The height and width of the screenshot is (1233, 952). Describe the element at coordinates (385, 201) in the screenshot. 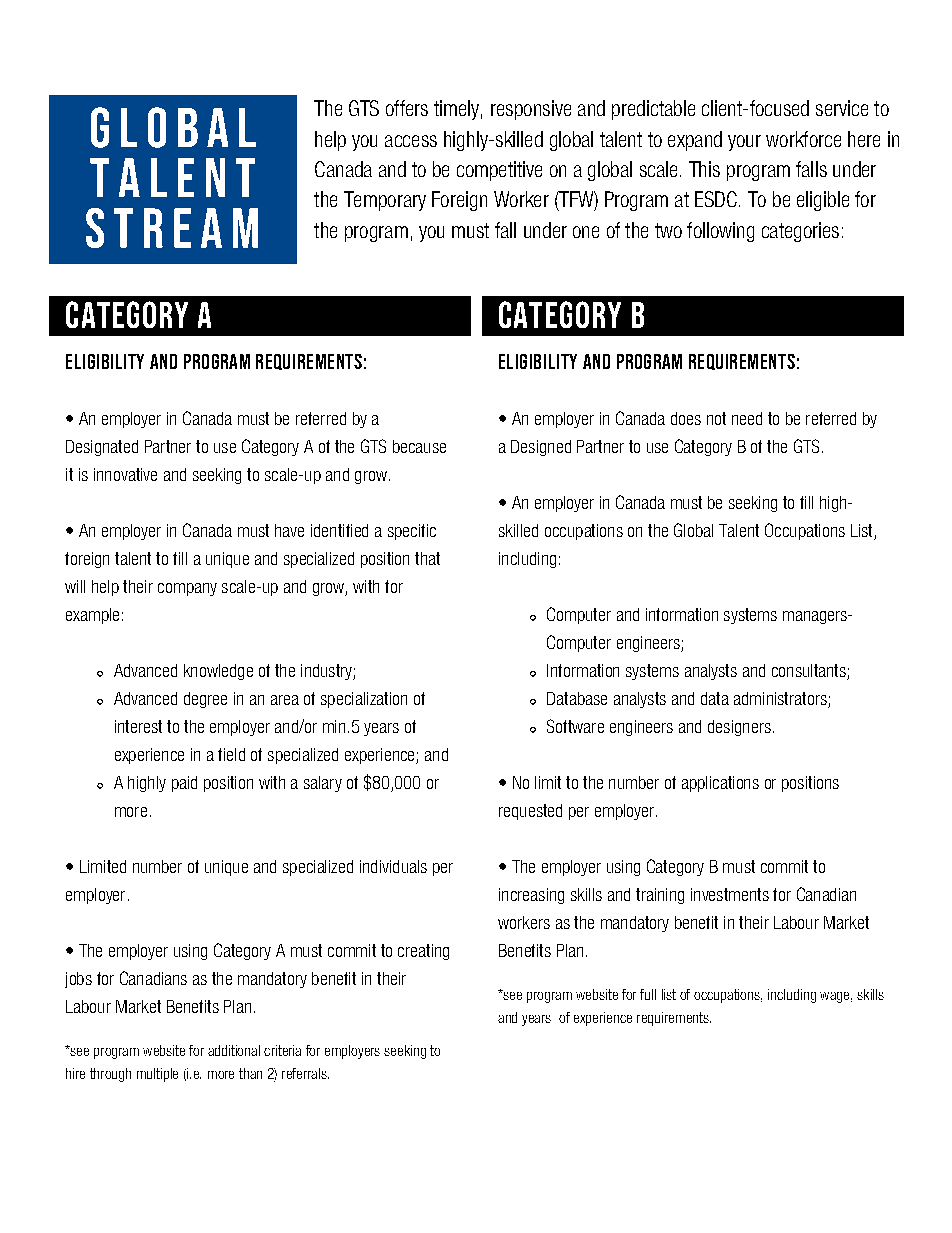

I see `Temporary` at that location.
